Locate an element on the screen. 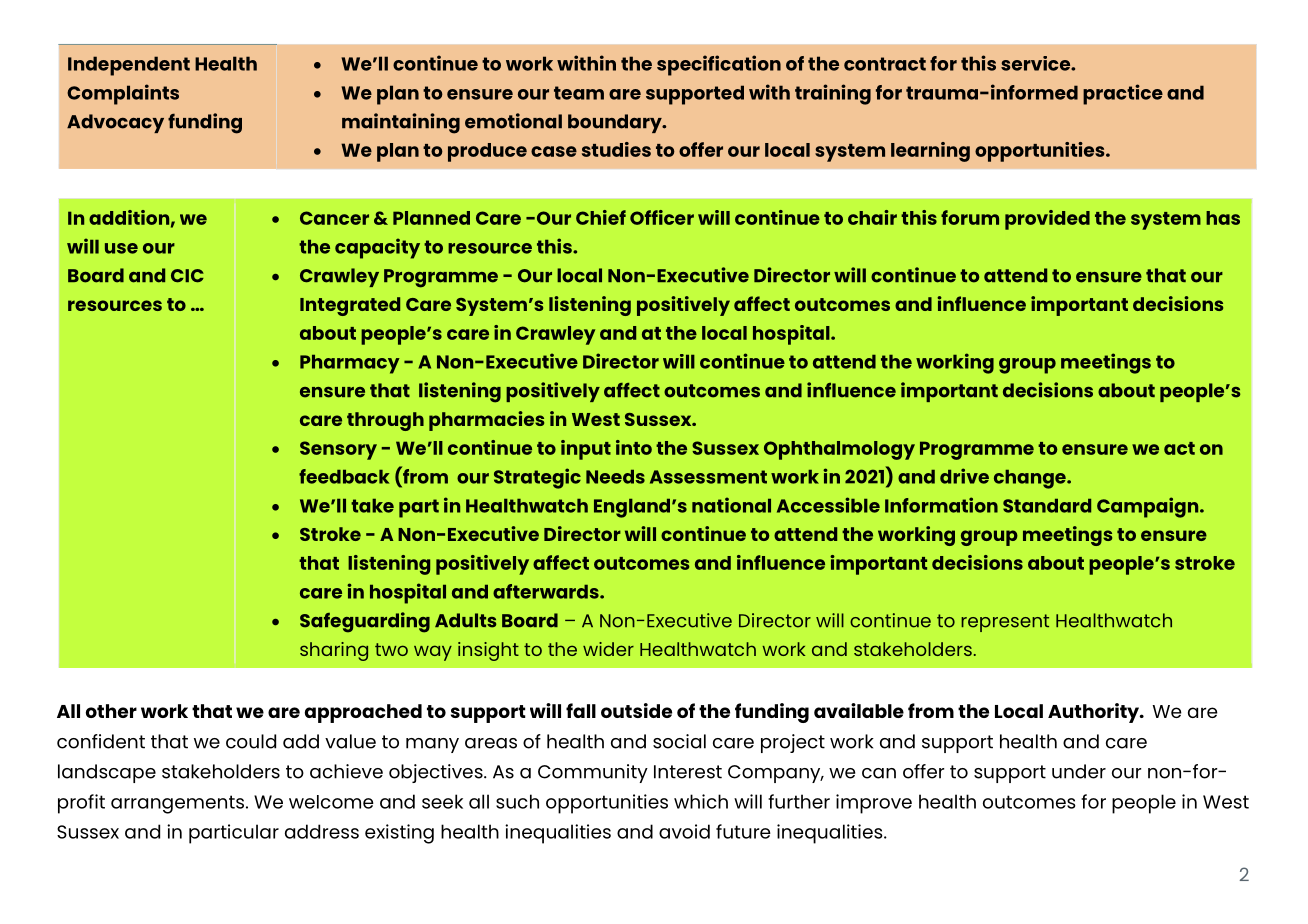 The image size is (1308, 924). represent is located at coordinates (1005, 623).
